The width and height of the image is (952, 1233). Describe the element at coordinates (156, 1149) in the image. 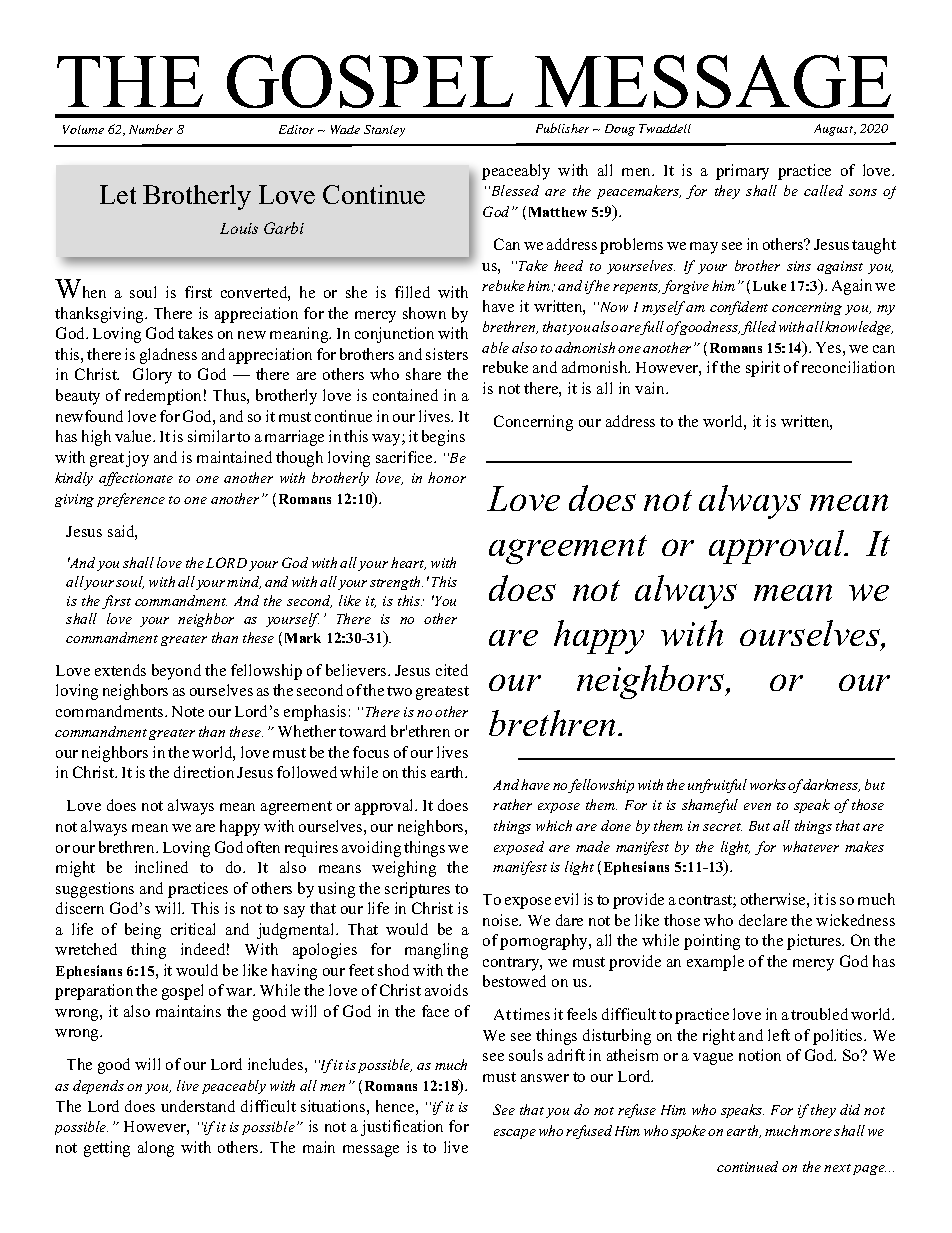

I see `along` at that location.
